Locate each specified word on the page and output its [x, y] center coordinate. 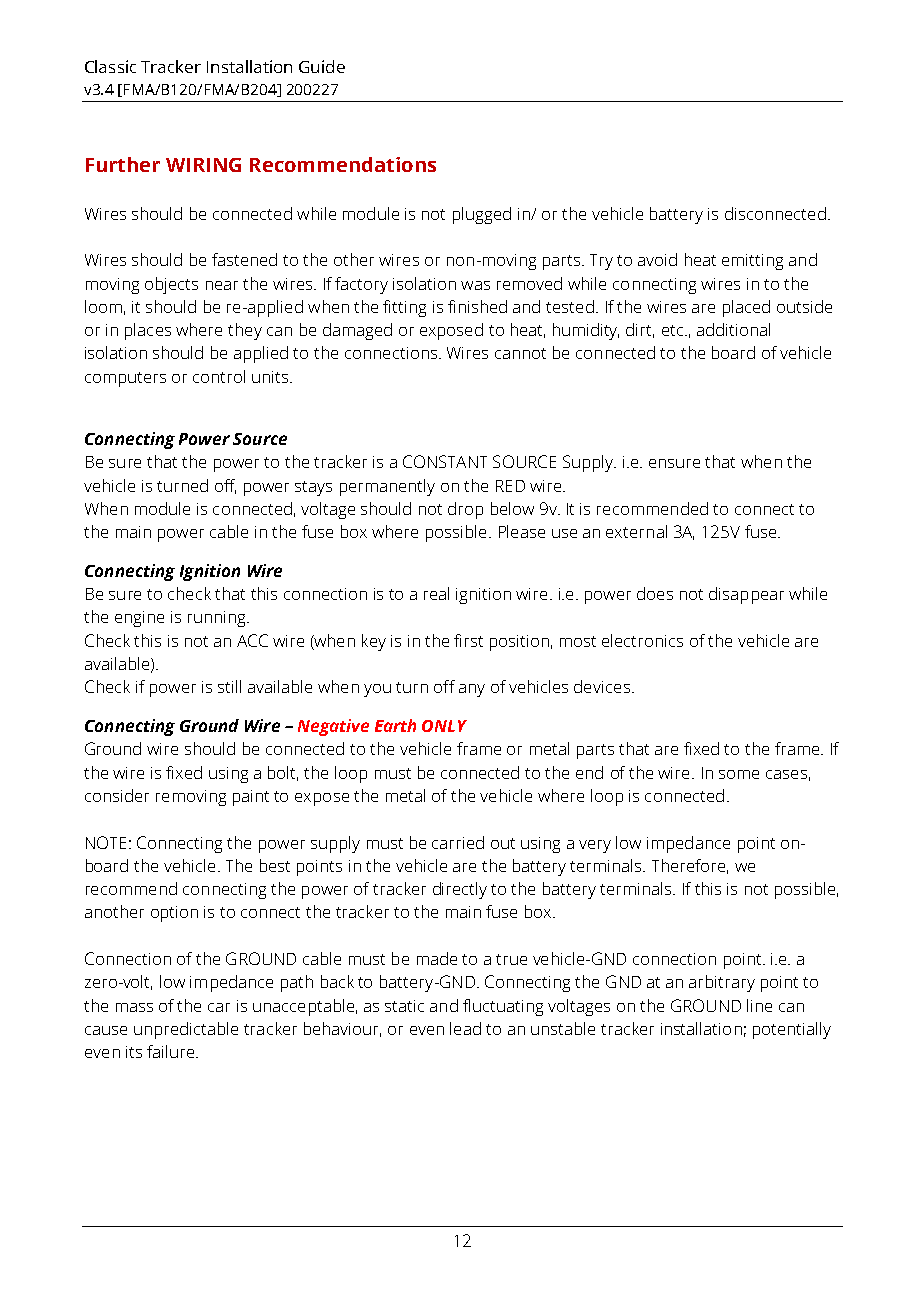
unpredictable [186, 1030]
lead [465, 1028]
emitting [752, 262]
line [759, 1005]
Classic [110, 66]
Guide [322, 66]
